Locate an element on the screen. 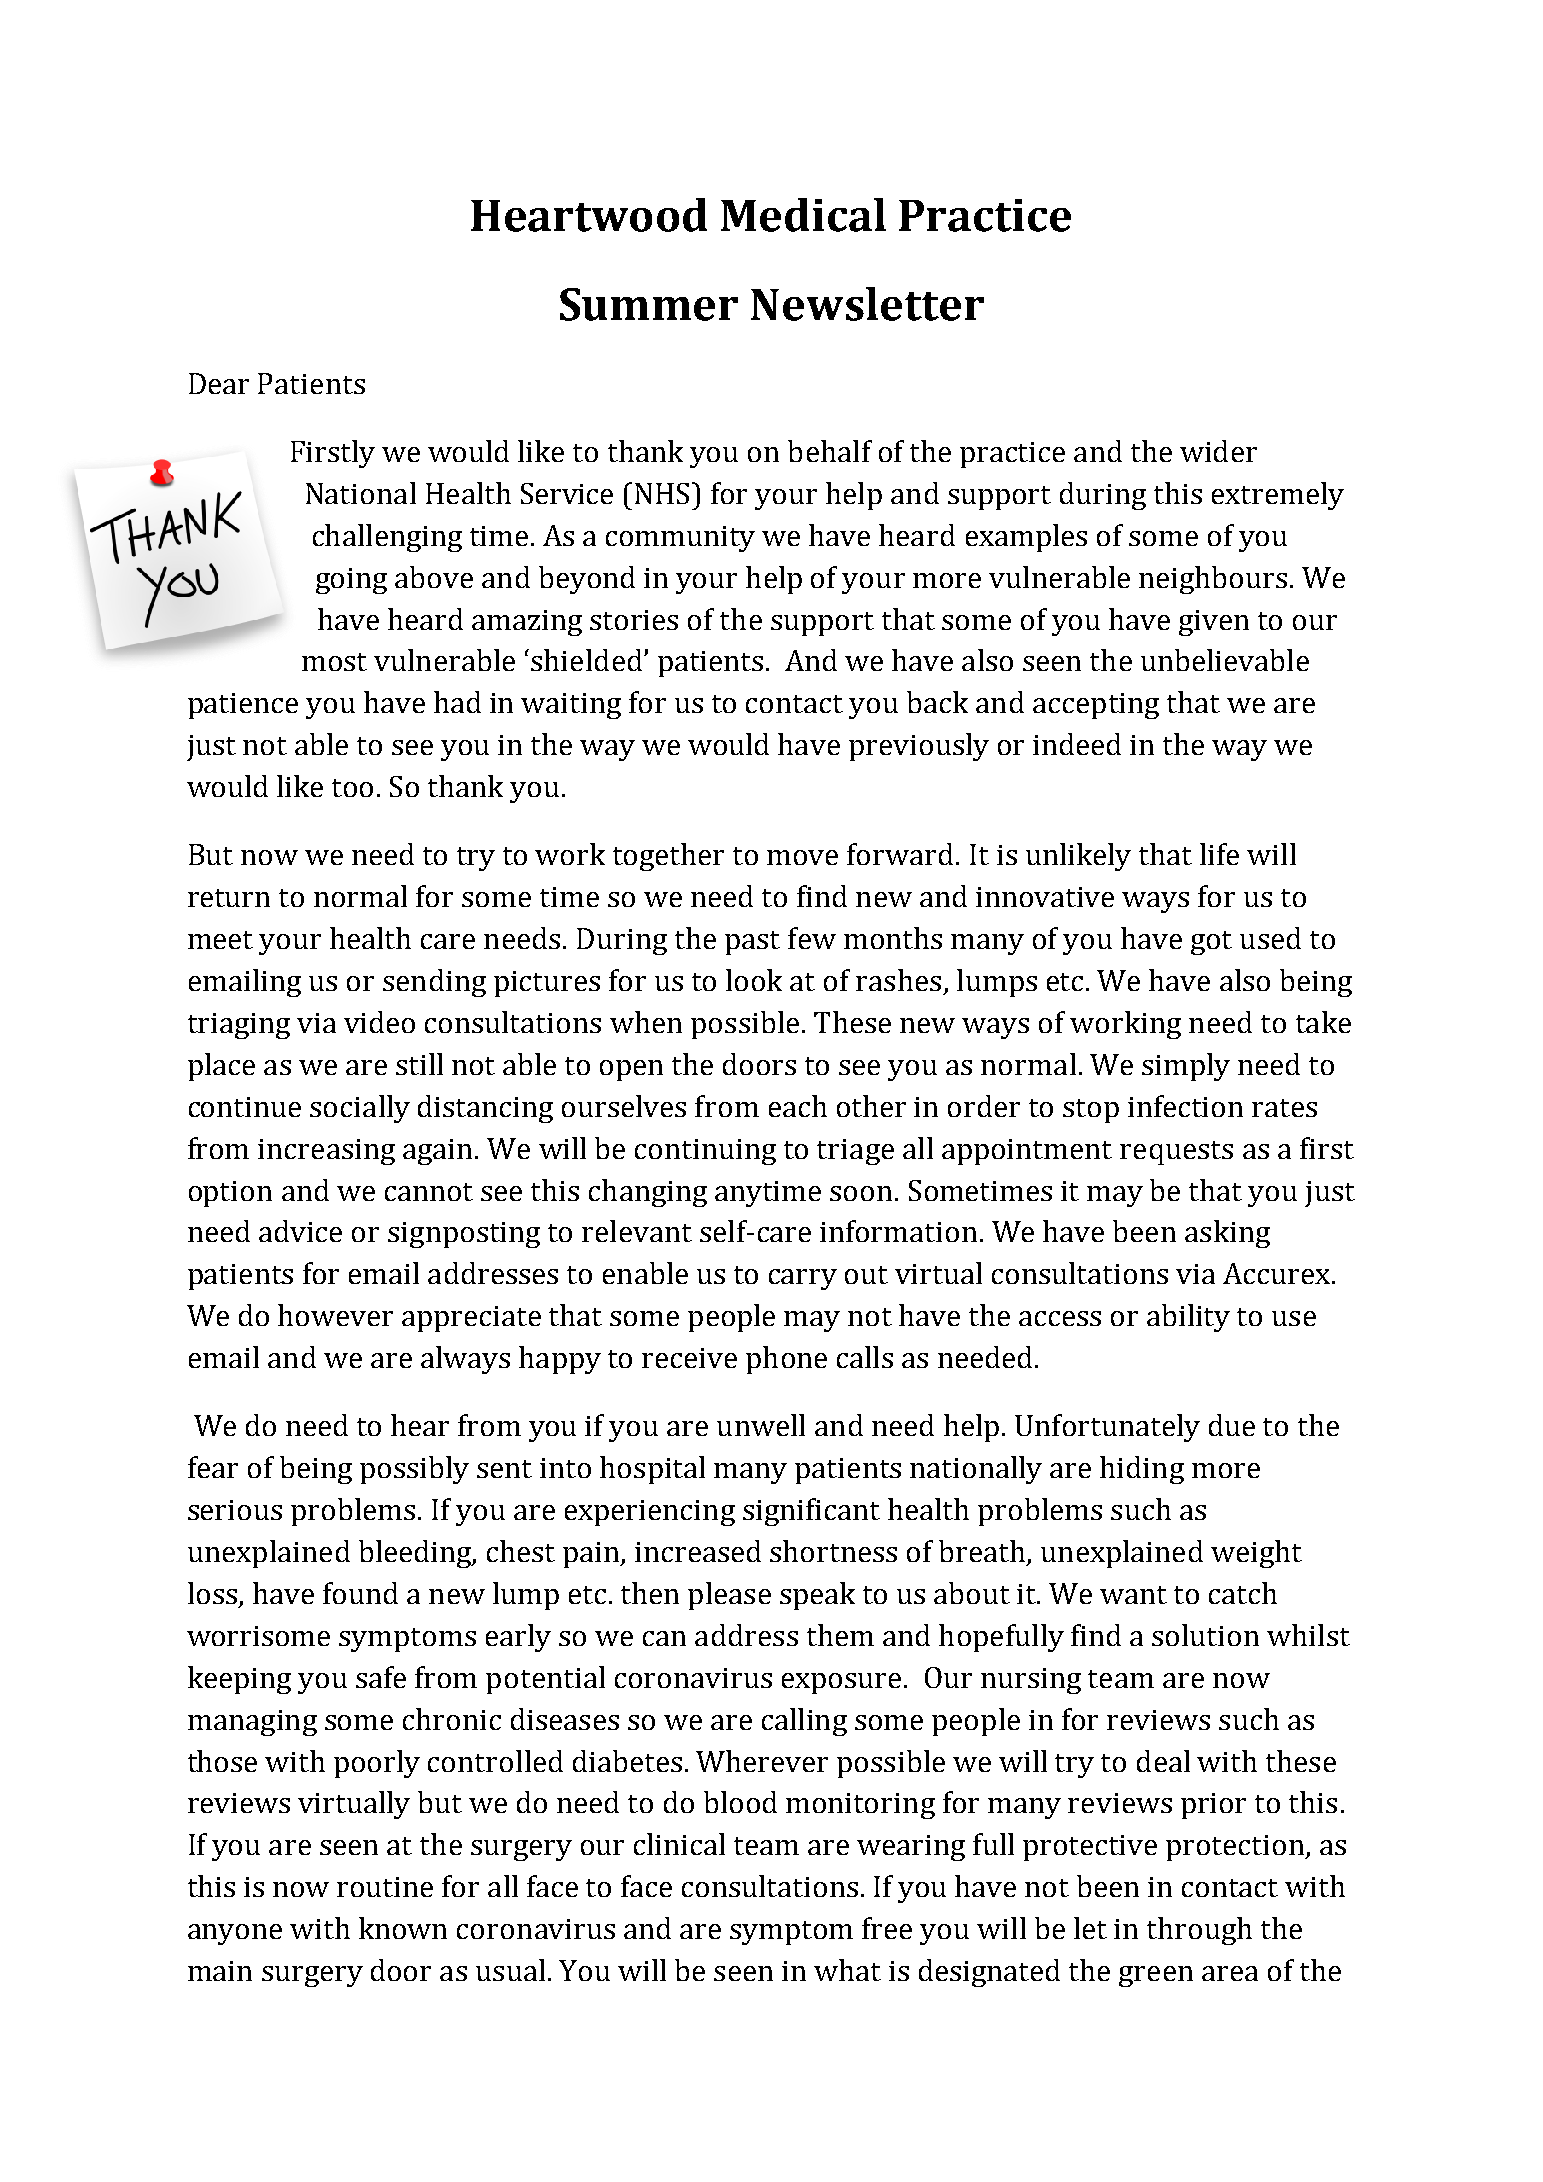  infection is located at coordinates (1185, 1106).
